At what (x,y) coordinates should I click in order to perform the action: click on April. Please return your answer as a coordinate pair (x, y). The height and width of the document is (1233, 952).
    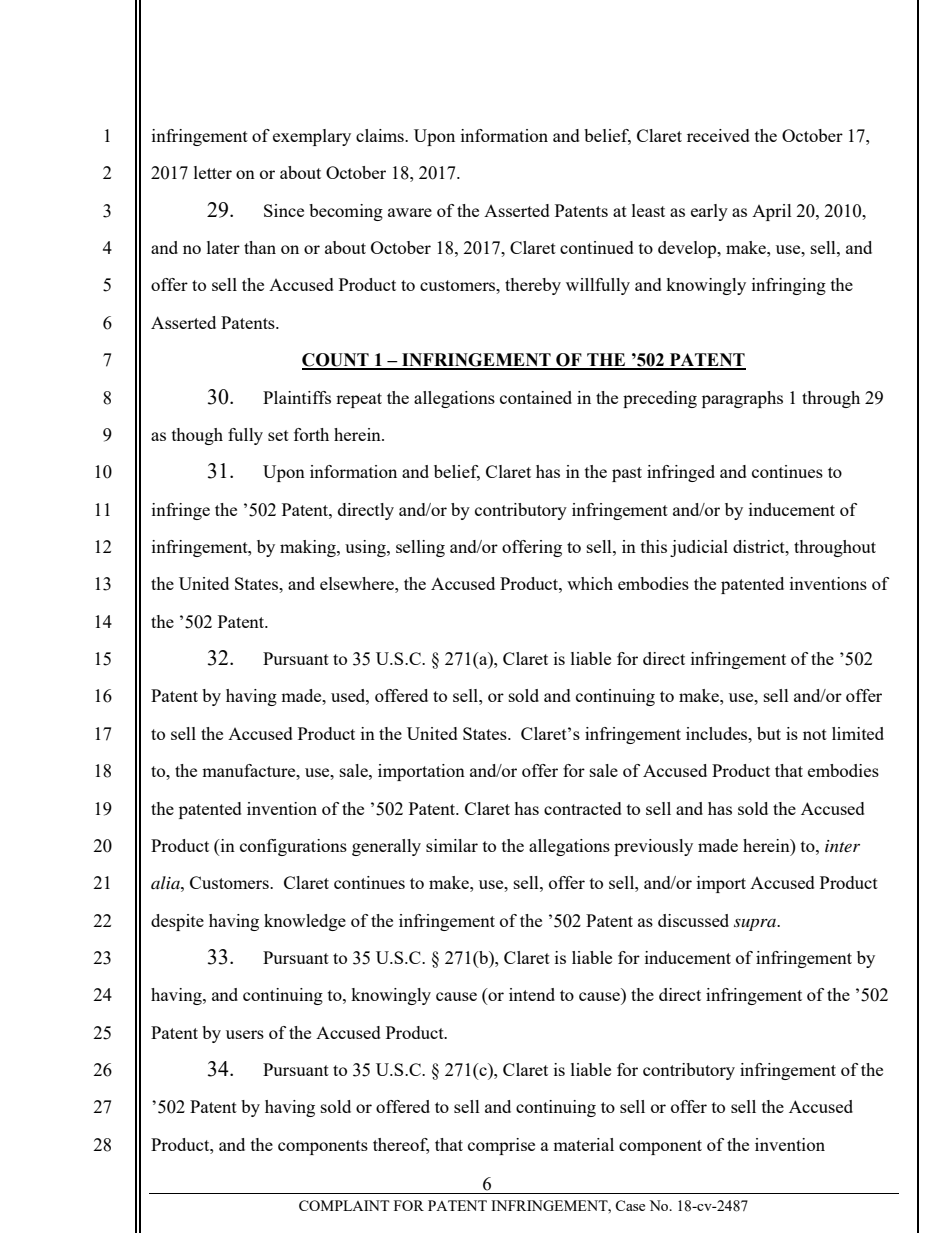
    Looking at the image, I should click on (772, 212).
